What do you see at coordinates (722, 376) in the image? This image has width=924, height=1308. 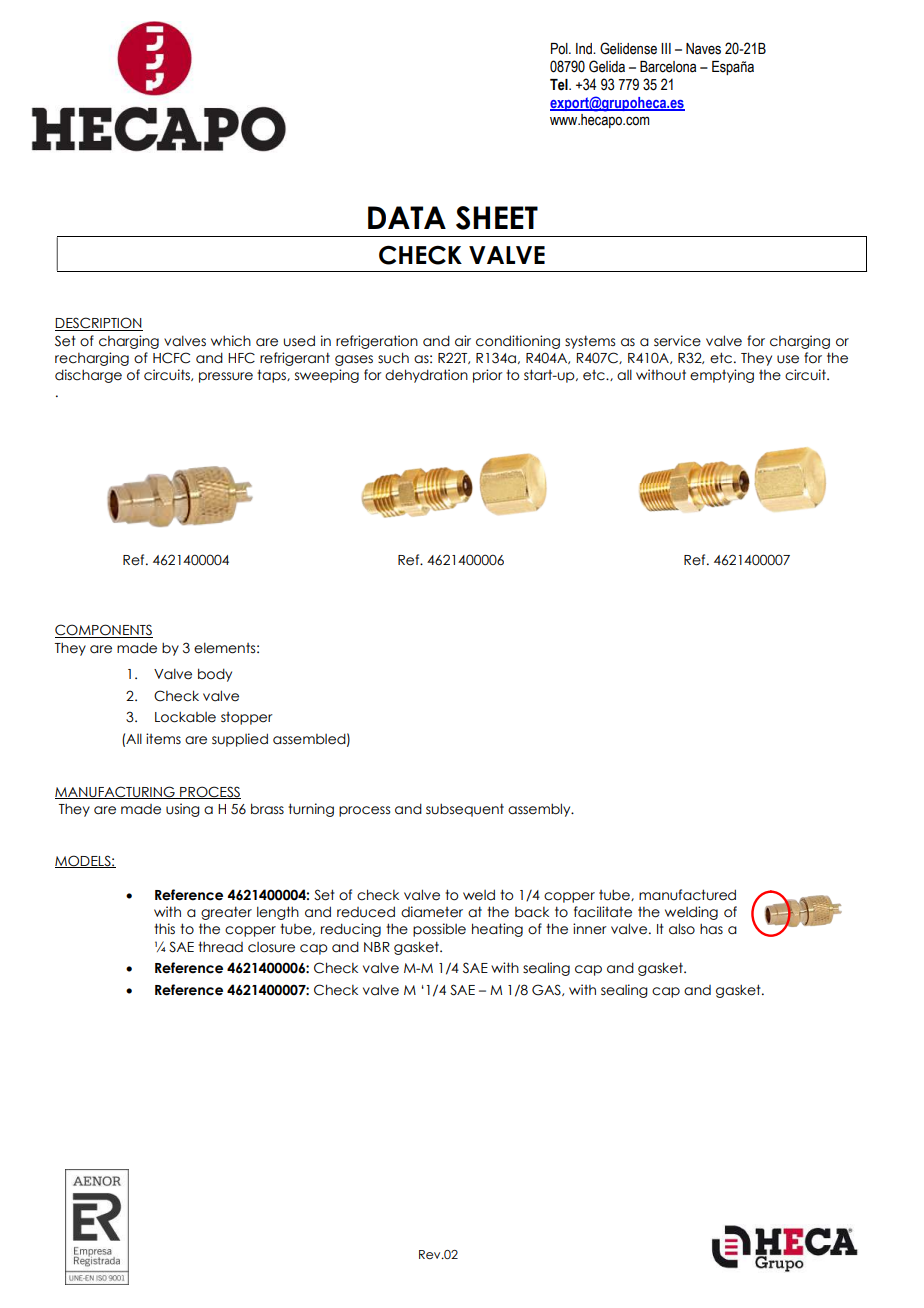 I see `emptying` at bounding box center [722, 376].
